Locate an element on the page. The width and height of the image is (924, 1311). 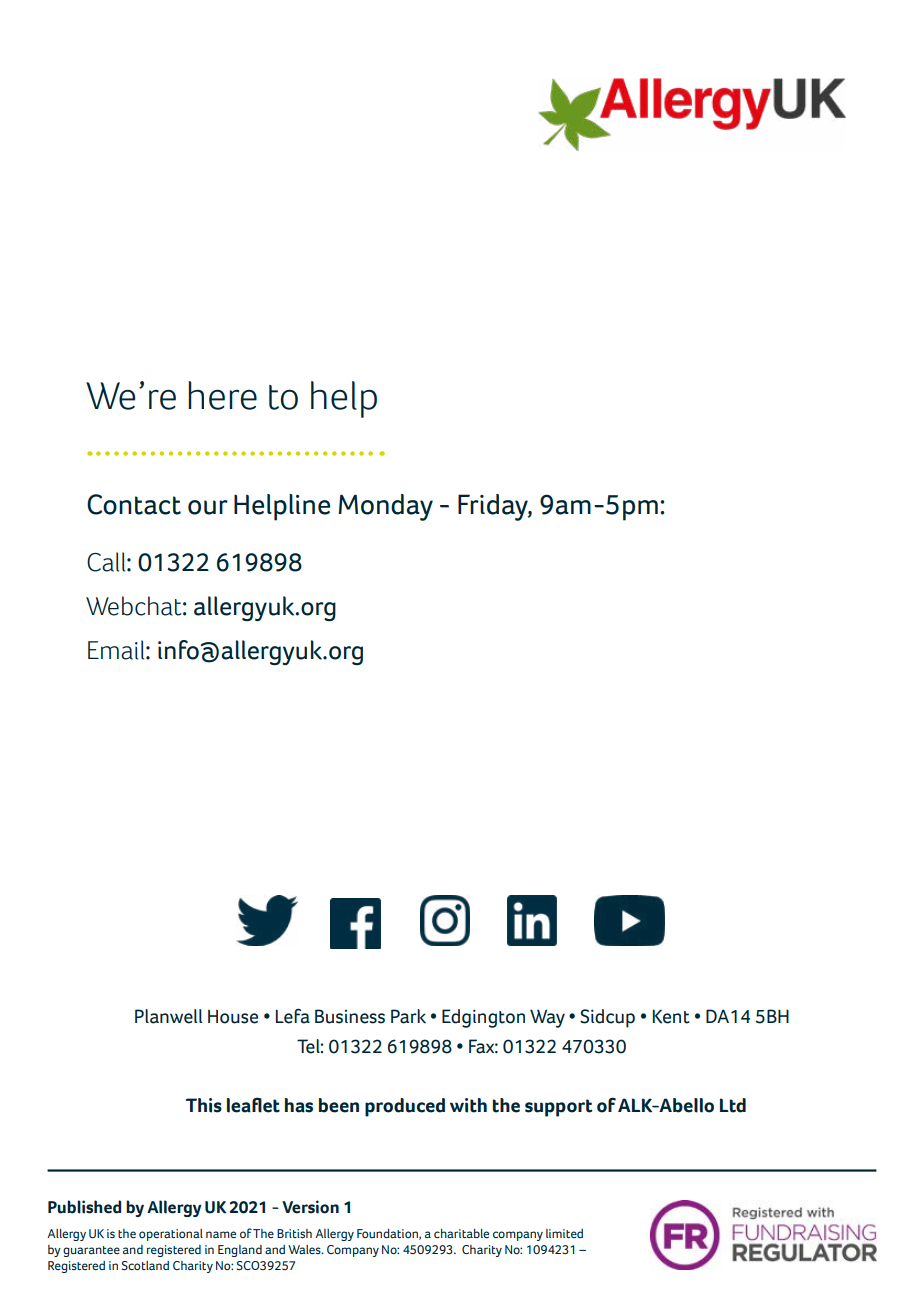
our is located at coordinates (208, 507).
